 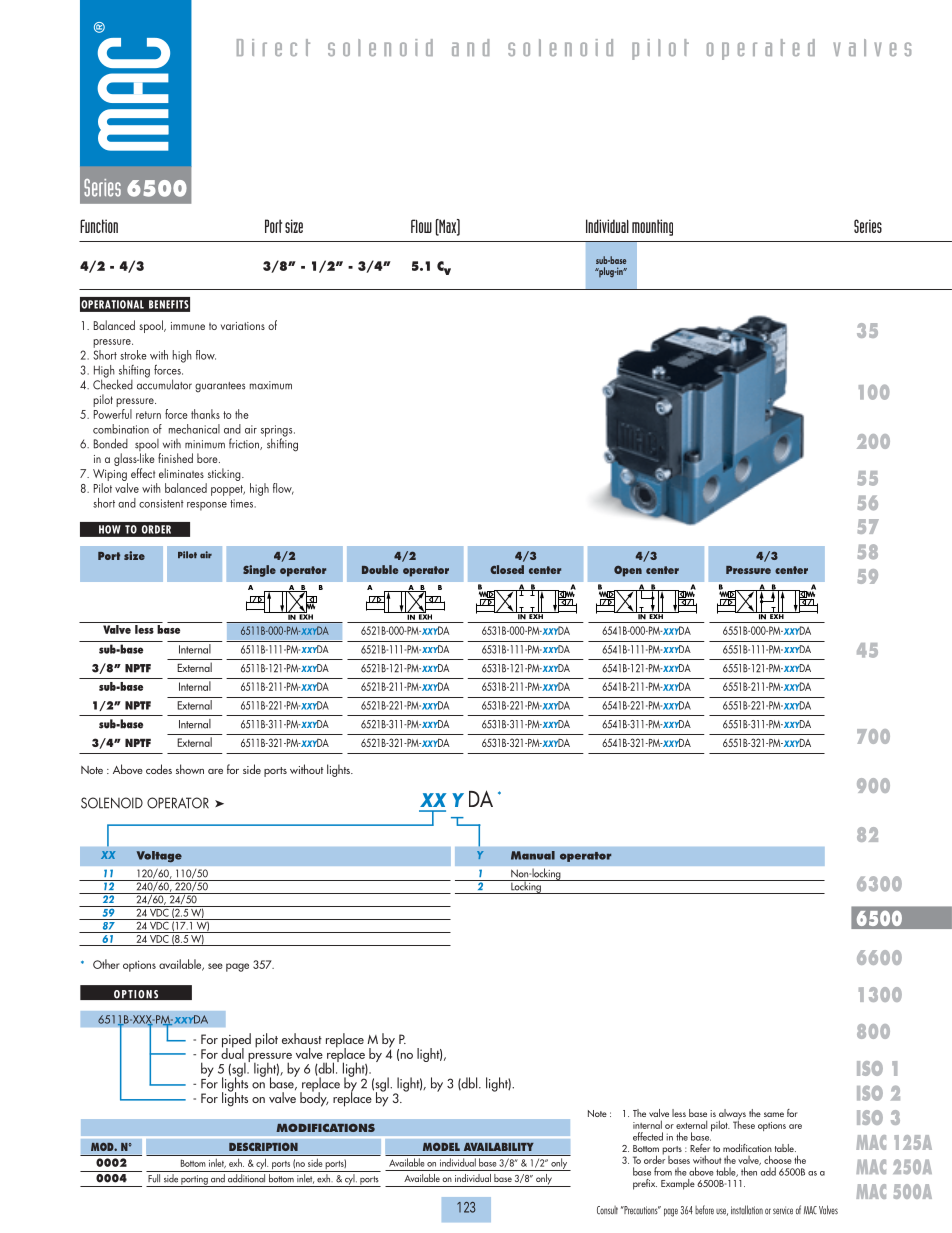 What do you see at coordinates (273, 47) in the document?
I see `Direct` at bounding box center [273, 47].
